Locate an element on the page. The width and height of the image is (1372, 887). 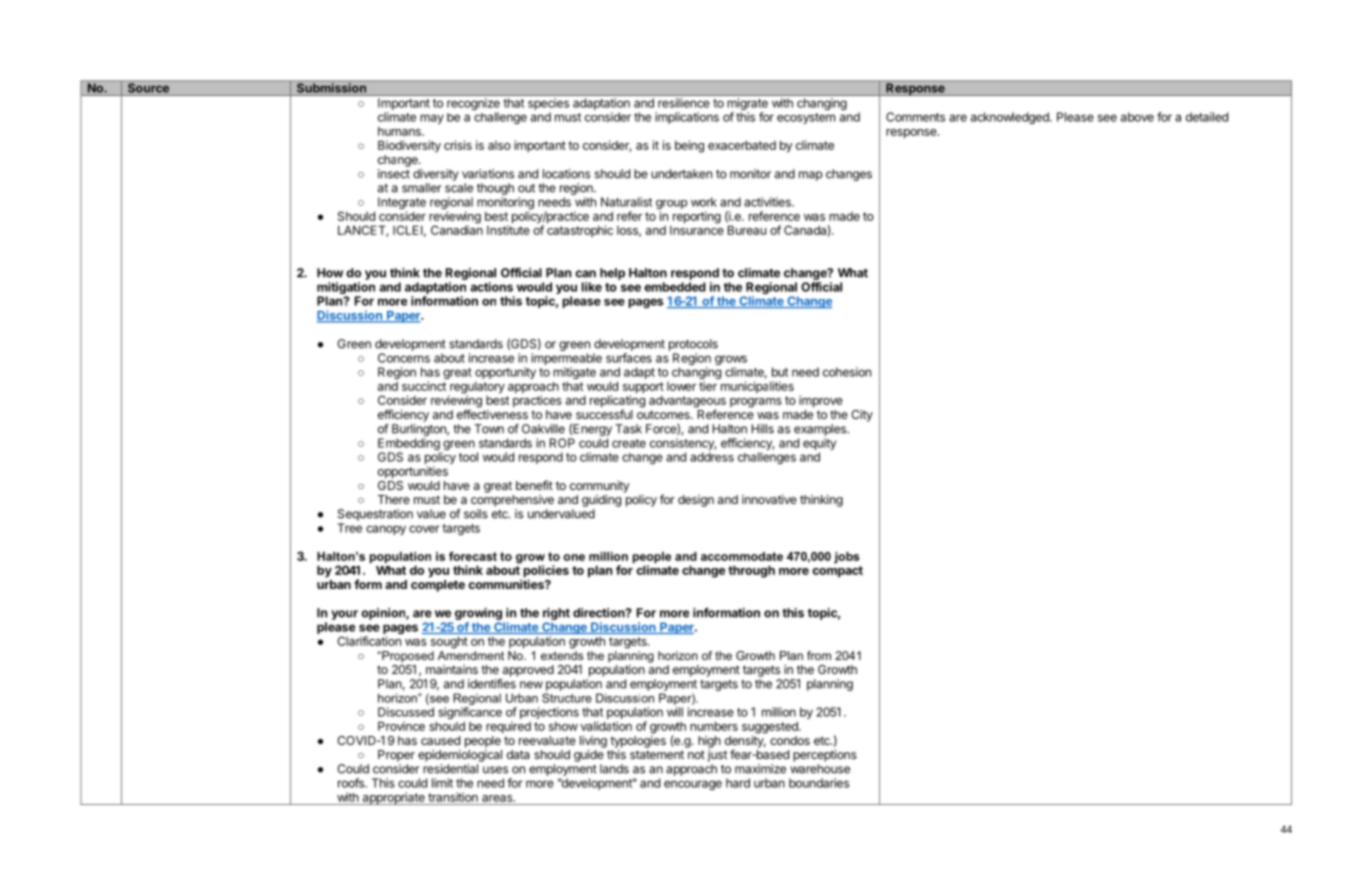
warehouse is located at coordinates (820, 769).
